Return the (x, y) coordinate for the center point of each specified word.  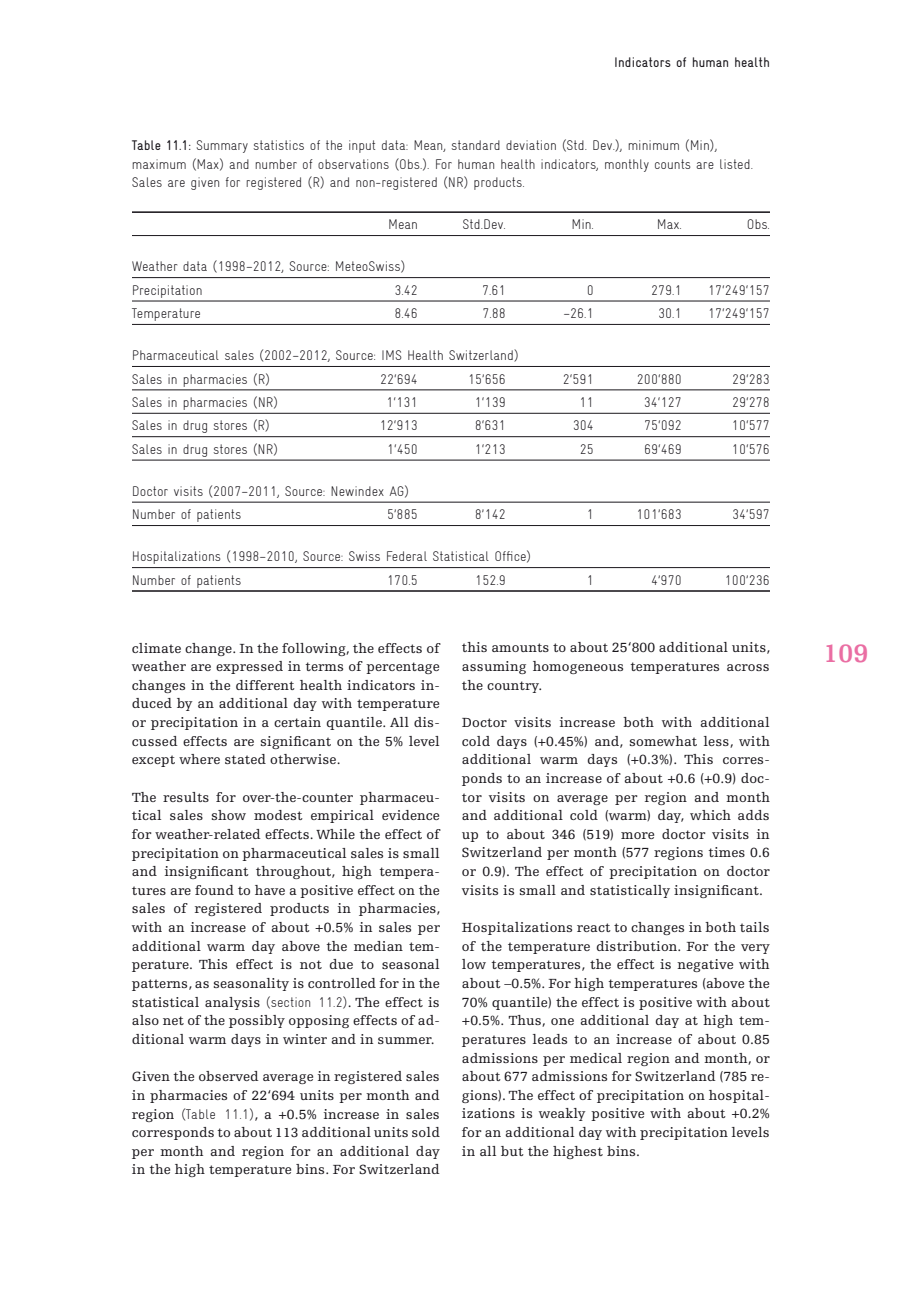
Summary (222, 146)
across (748, 667)
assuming (494, 667)
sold (426, 1132)
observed (229, 1076)
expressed (249, 667)
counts (673, 164)
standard (475, 145)
